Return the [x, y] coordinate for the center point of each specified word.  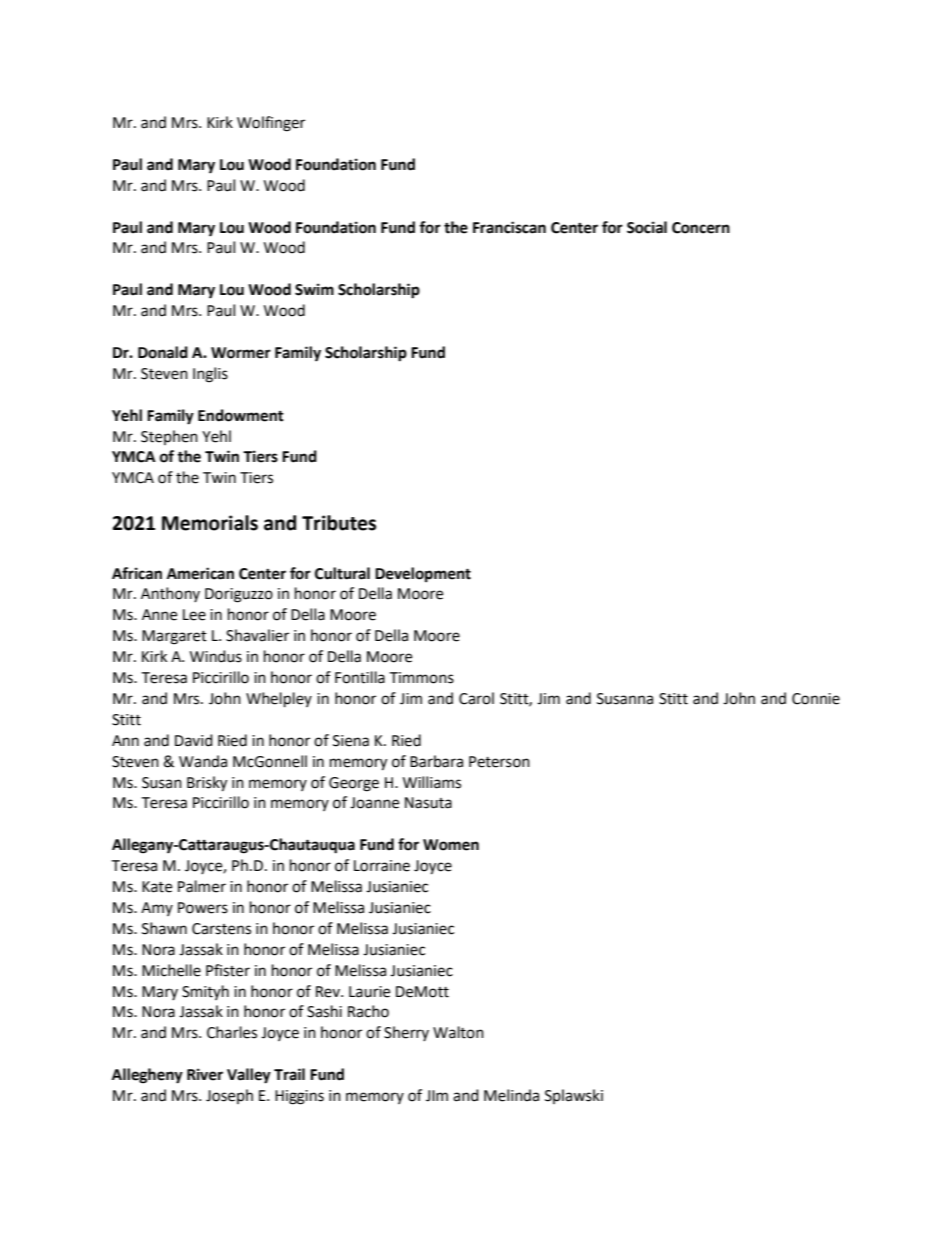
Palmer [202, 886]
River [205, 1074]
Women [451, 845]
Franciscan [509, 227]
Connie [816, 699]
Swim [314, 289]
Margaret [174, 637]
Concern [701, 228]
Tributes [339, 523]
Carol [476, 698]
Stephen [169, 437]
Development [423, 575]
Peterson [499, 762]
